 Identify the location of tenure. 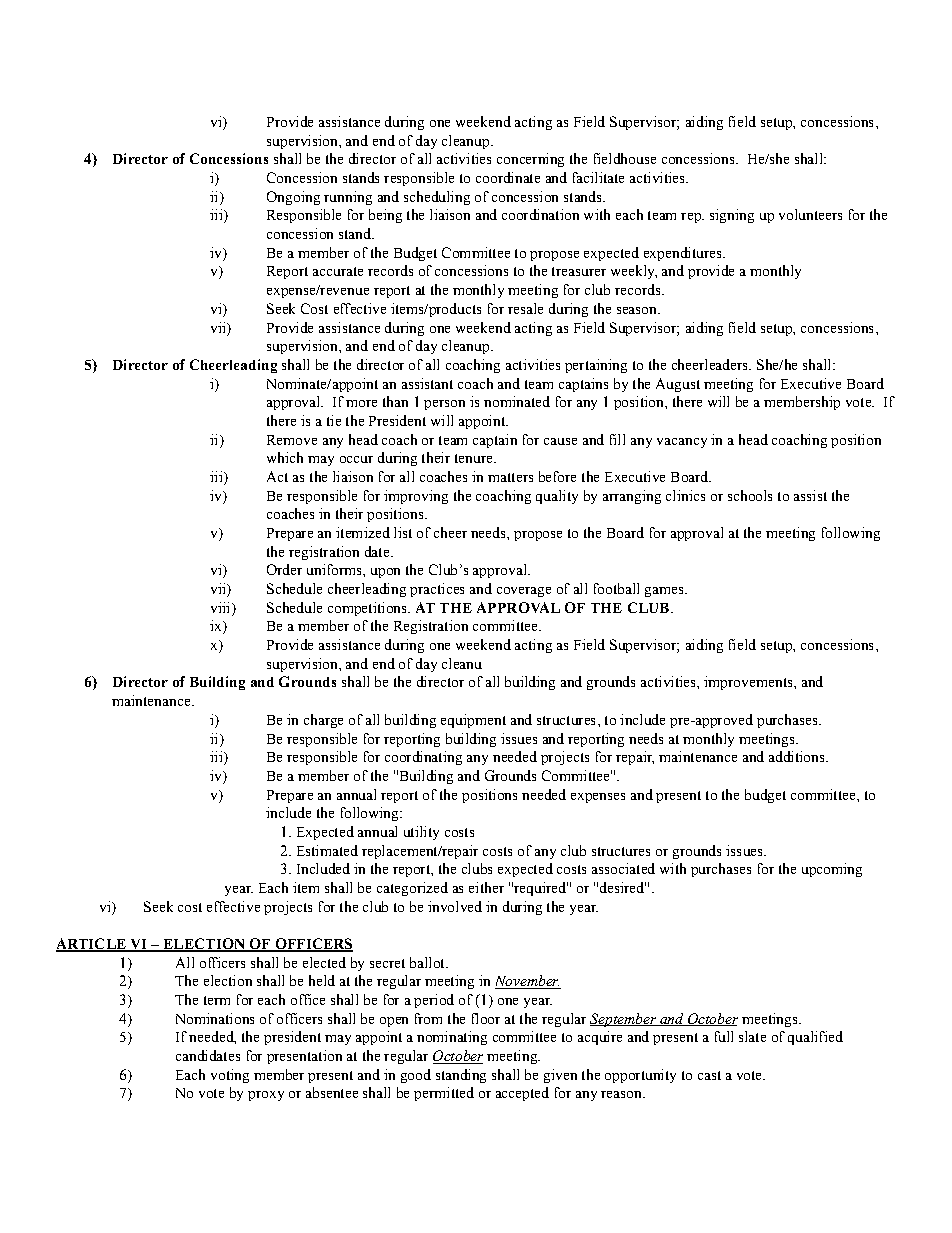
(475, 458).
